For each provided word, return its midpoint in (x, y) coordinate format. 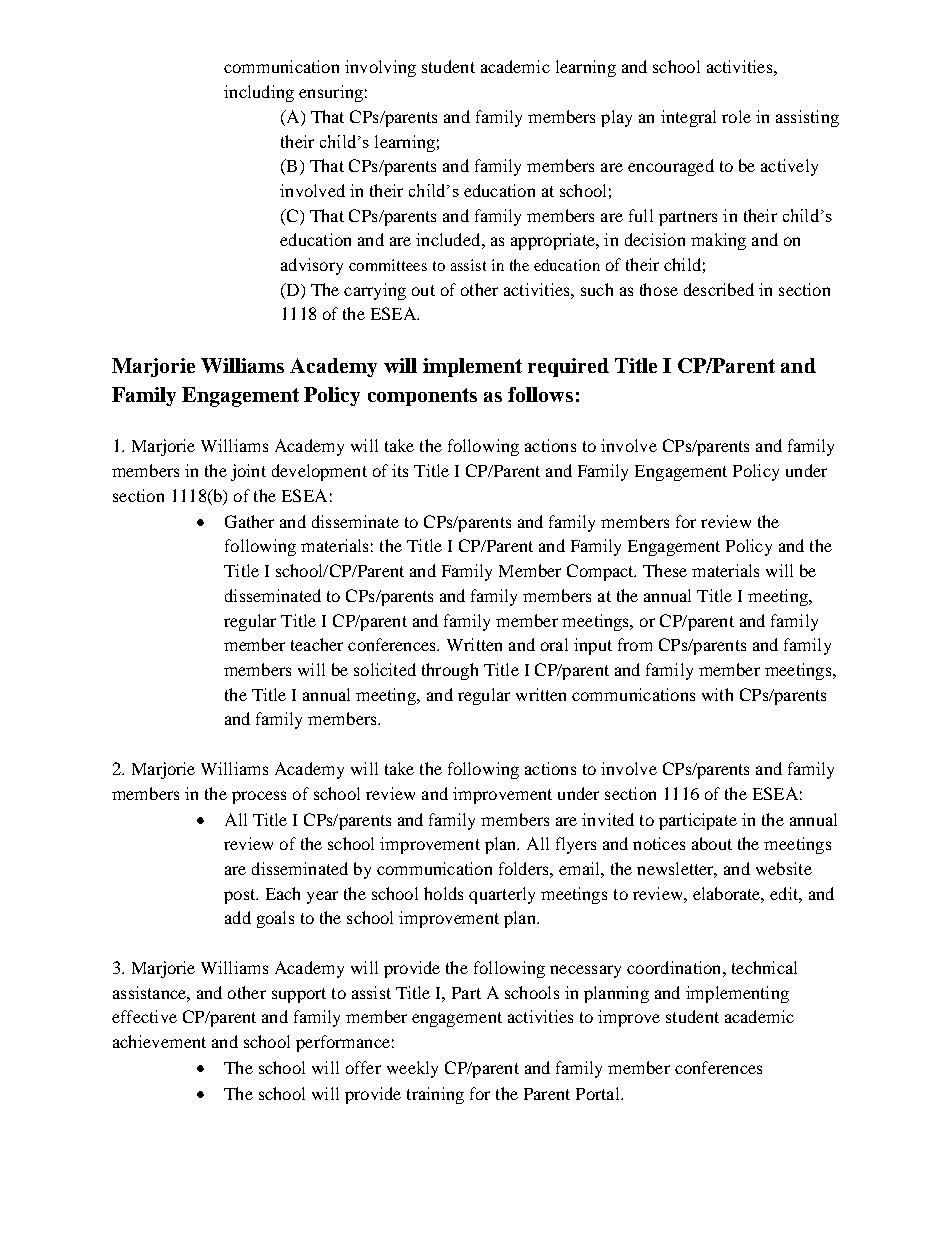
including (259, 93)
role (736, 116)
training (435, 1095)
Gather (249, 521)
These (665, 570)
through (450, 671)
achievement (159, 1041)
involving (380, 68)
